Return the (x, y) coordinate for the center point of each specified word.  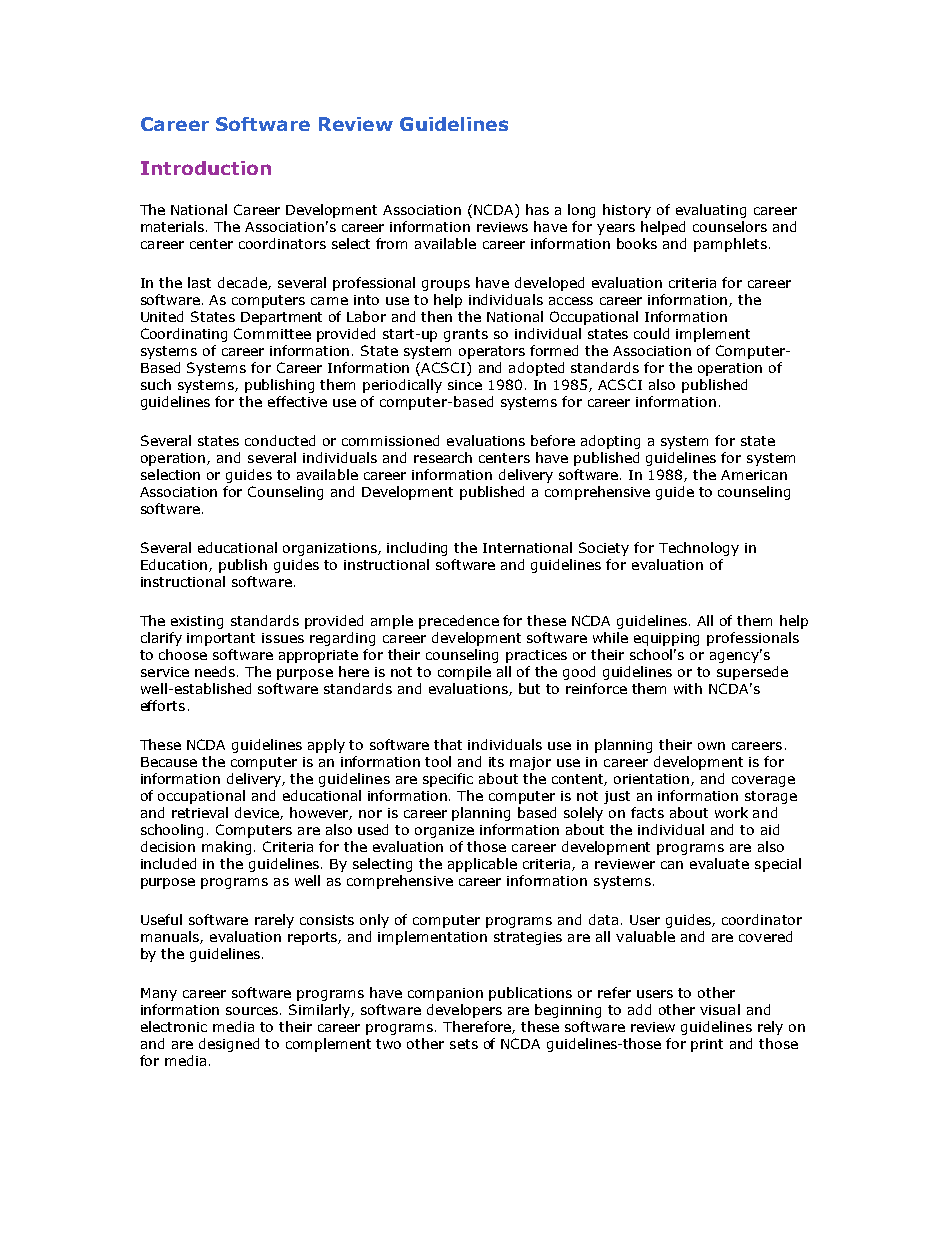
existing (197, 622)
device (258, 813)
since (465, 385)
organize (444, 831)
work (731, 812)
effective (297, 401)
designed (229, 1045)
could (651, 333)
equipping (666, 639)
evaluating (711, 211)
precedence (459, 622)
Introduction (206, 168)
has (537, 209)
